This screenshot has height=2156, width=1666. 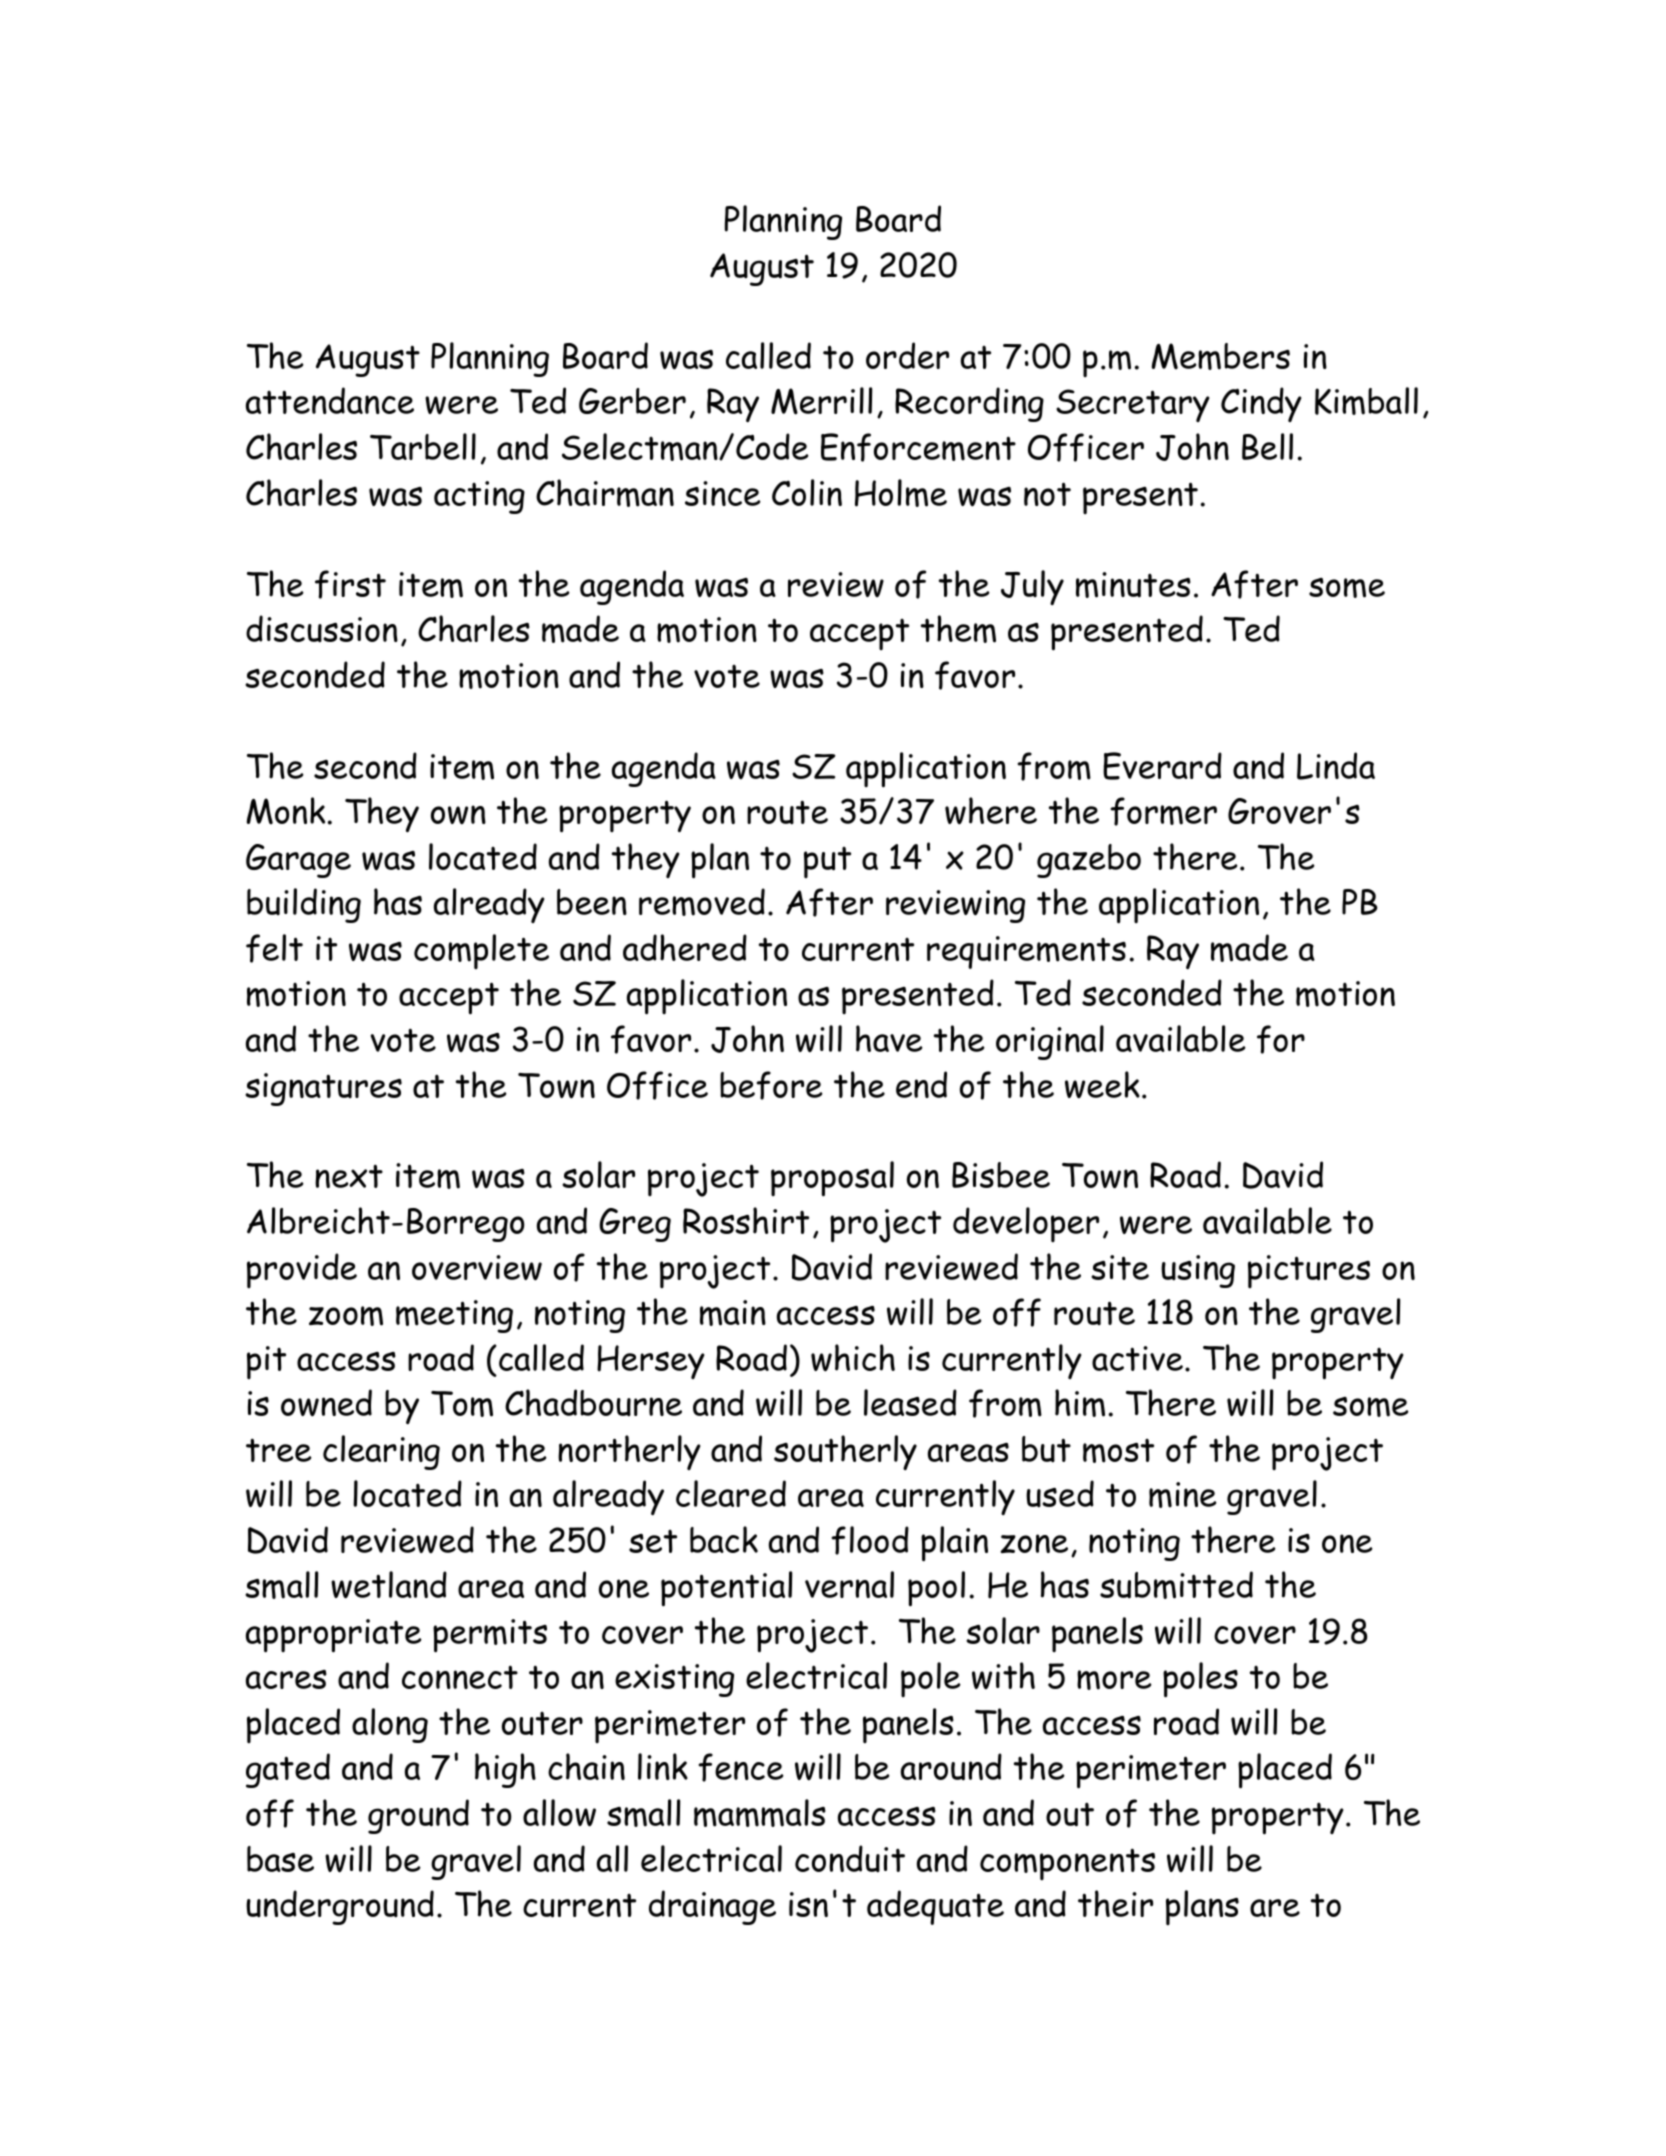 What do you see at coordinates (733, 1313) in the screenshot?
I see `main` at bounding box center [733, 1313].
